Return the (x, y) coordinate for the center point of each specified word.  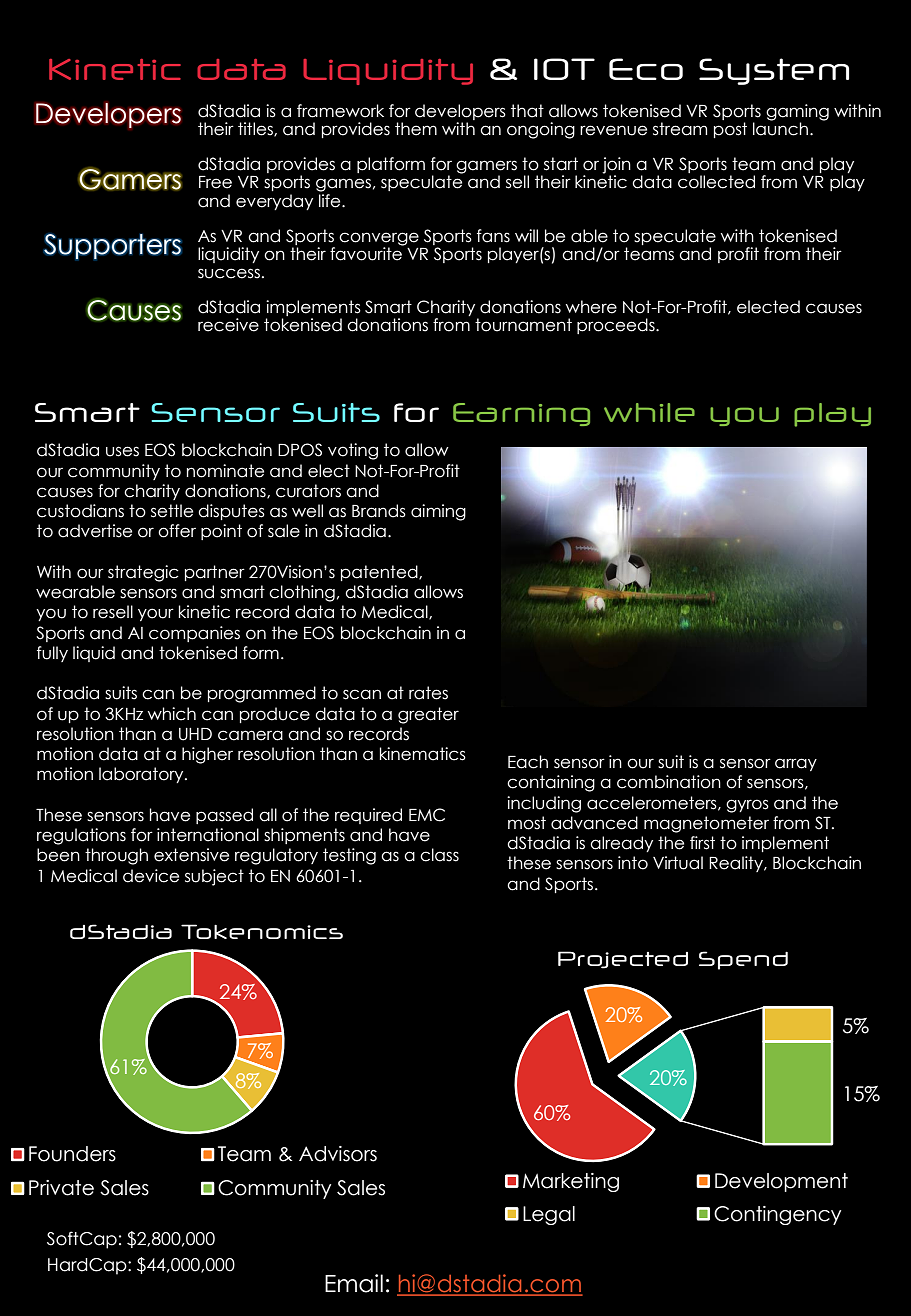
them (416, 129)
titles (256, 129)
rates (428, 693)
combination (669, 782)
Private (61, 1188)
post (730, 130)
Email (354, 1283)
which (172, 714)
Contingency (777, 1215)
